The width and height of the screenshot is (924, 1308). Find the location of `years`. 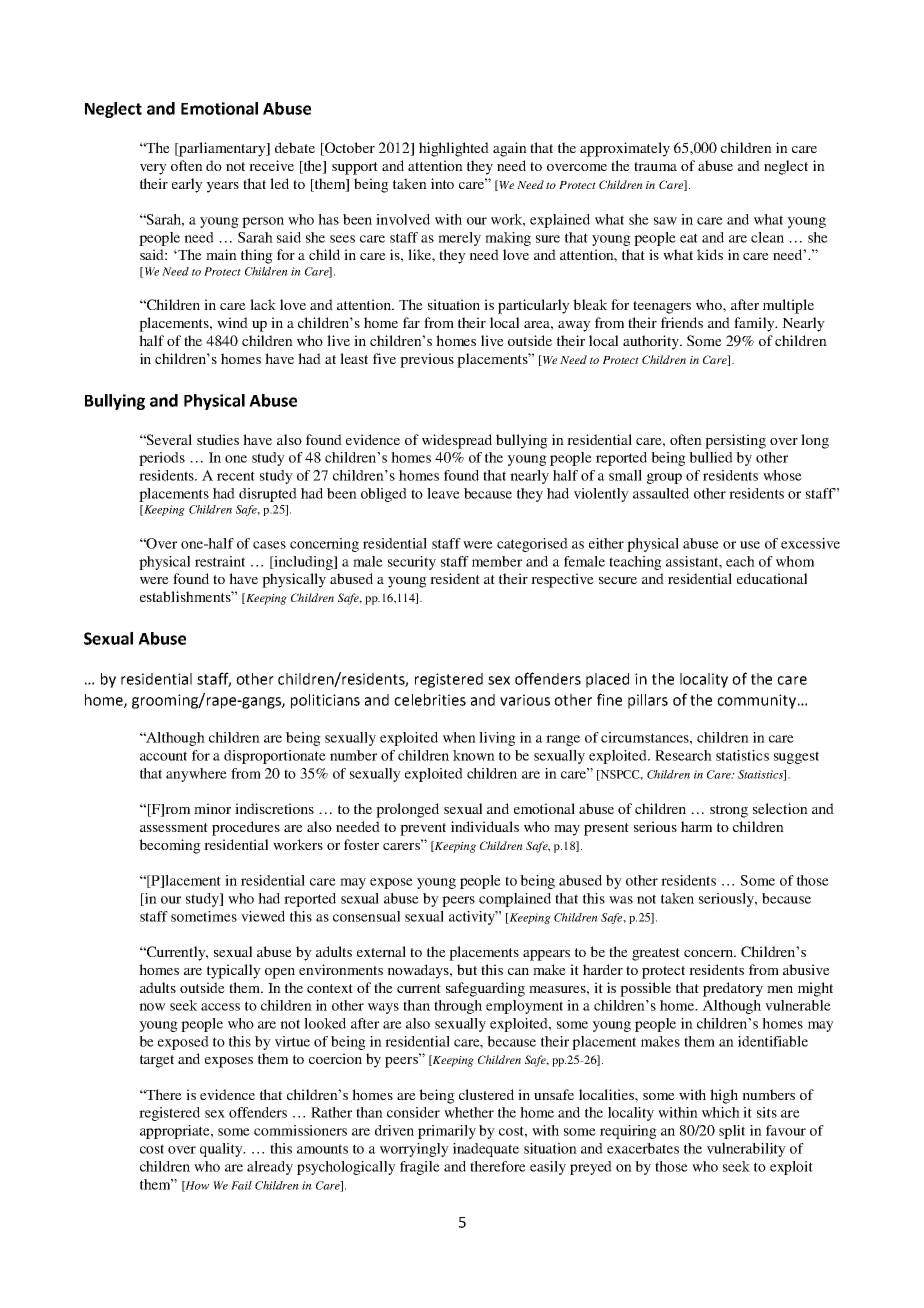

years is located at coordinates (222, 187).
